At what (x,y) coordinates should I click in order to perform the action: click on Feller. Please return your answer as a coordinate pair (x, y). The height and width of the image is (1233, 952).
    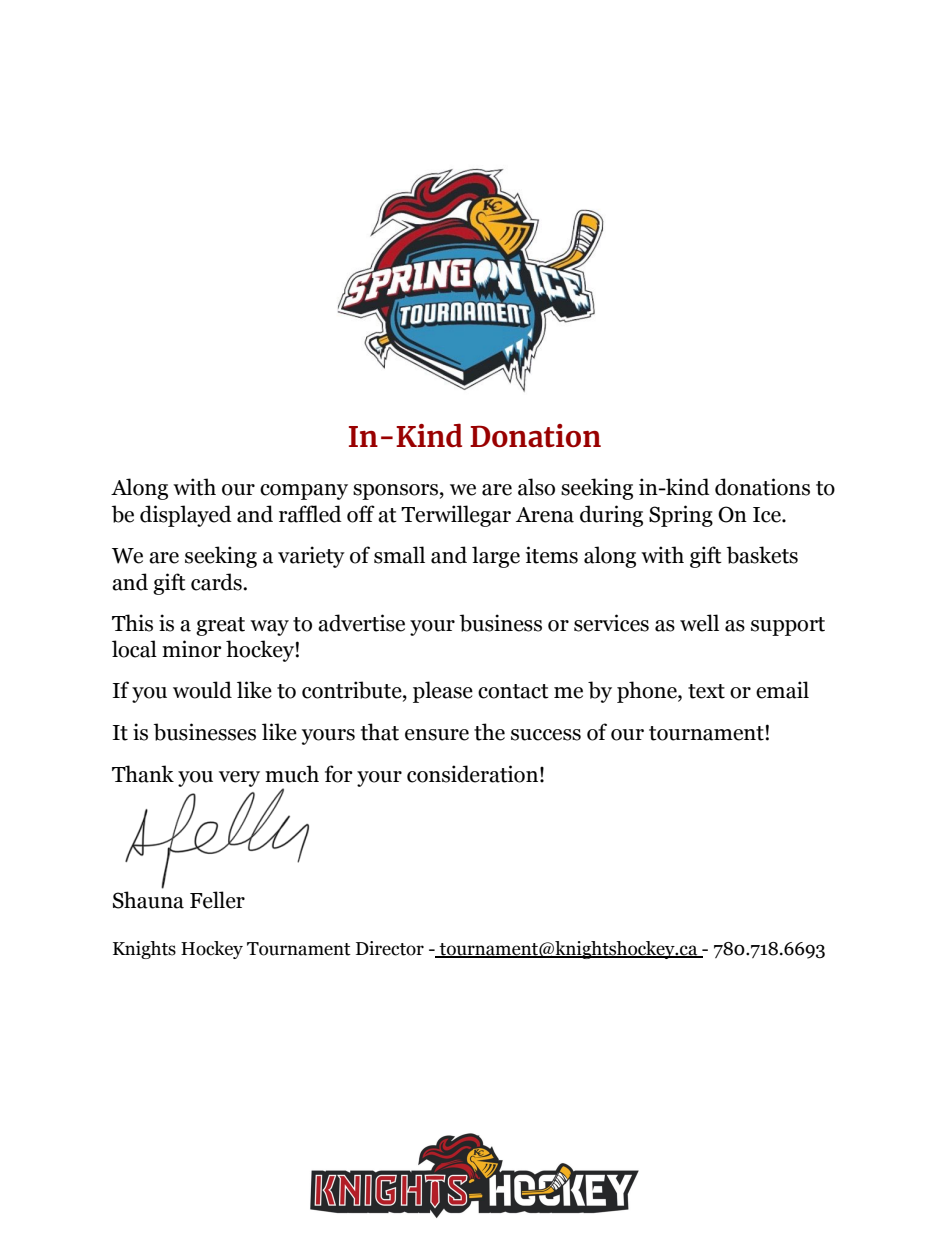
    Looking at the image, I should click on (217, 900).
